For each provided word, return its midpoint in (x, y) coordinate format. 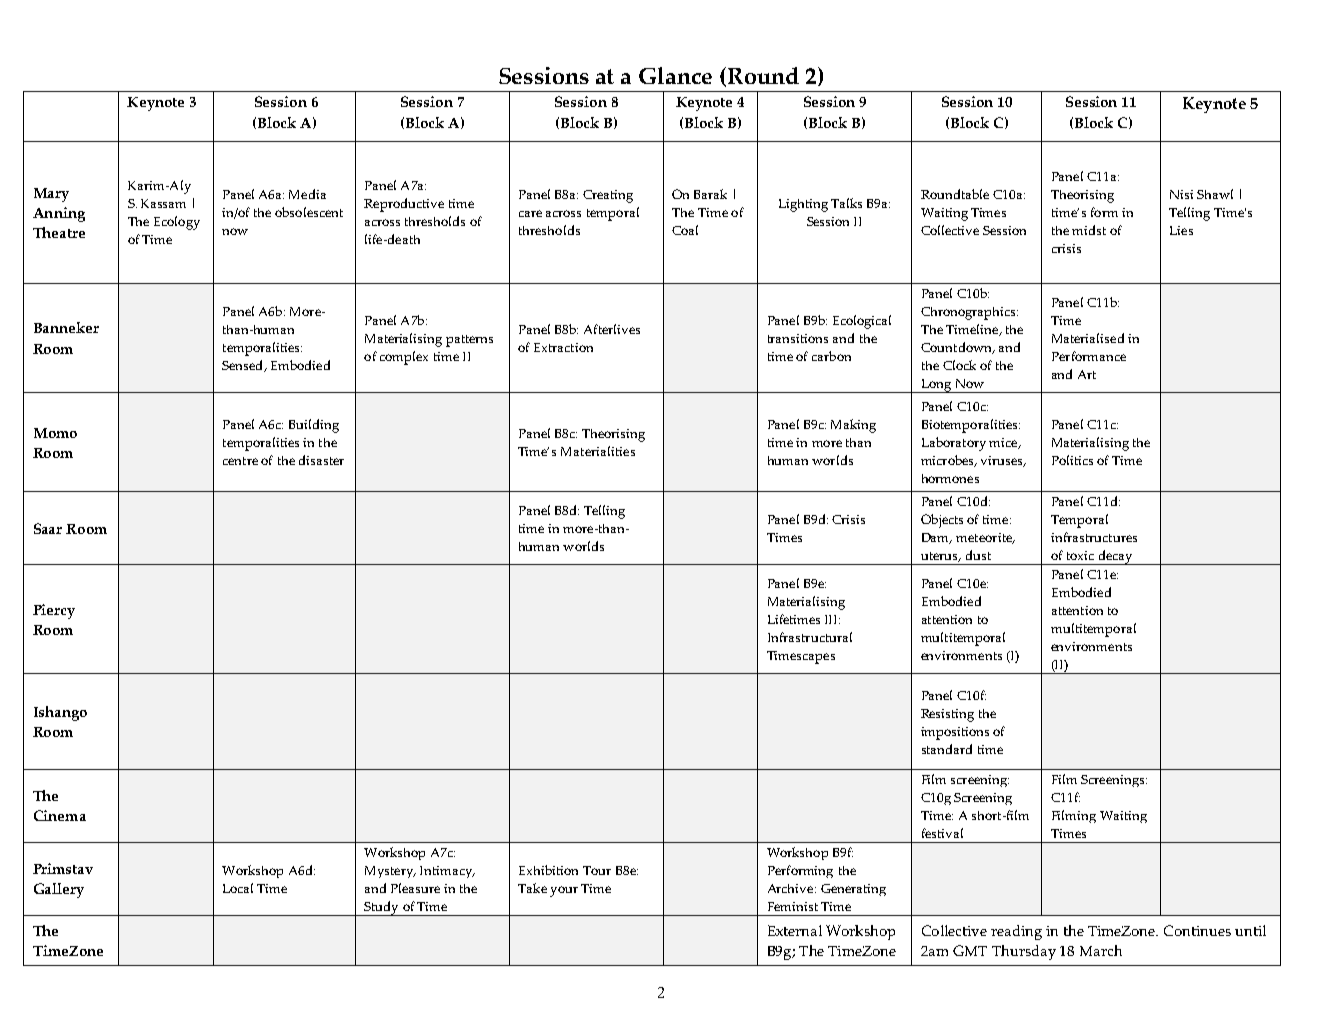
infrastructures (1094, 537)
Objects (942, 521)
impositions (955, 733)
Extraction (563, 347)
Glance (675, 75)
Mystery (390, 872)
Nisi (1181, 194)
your (564, 891)
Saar (48, 528)
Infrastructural (810, 637)
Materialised (1088, 338)
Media (307, 194)
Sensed (244, 366)
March (1101, 950)
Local (238, 888)
